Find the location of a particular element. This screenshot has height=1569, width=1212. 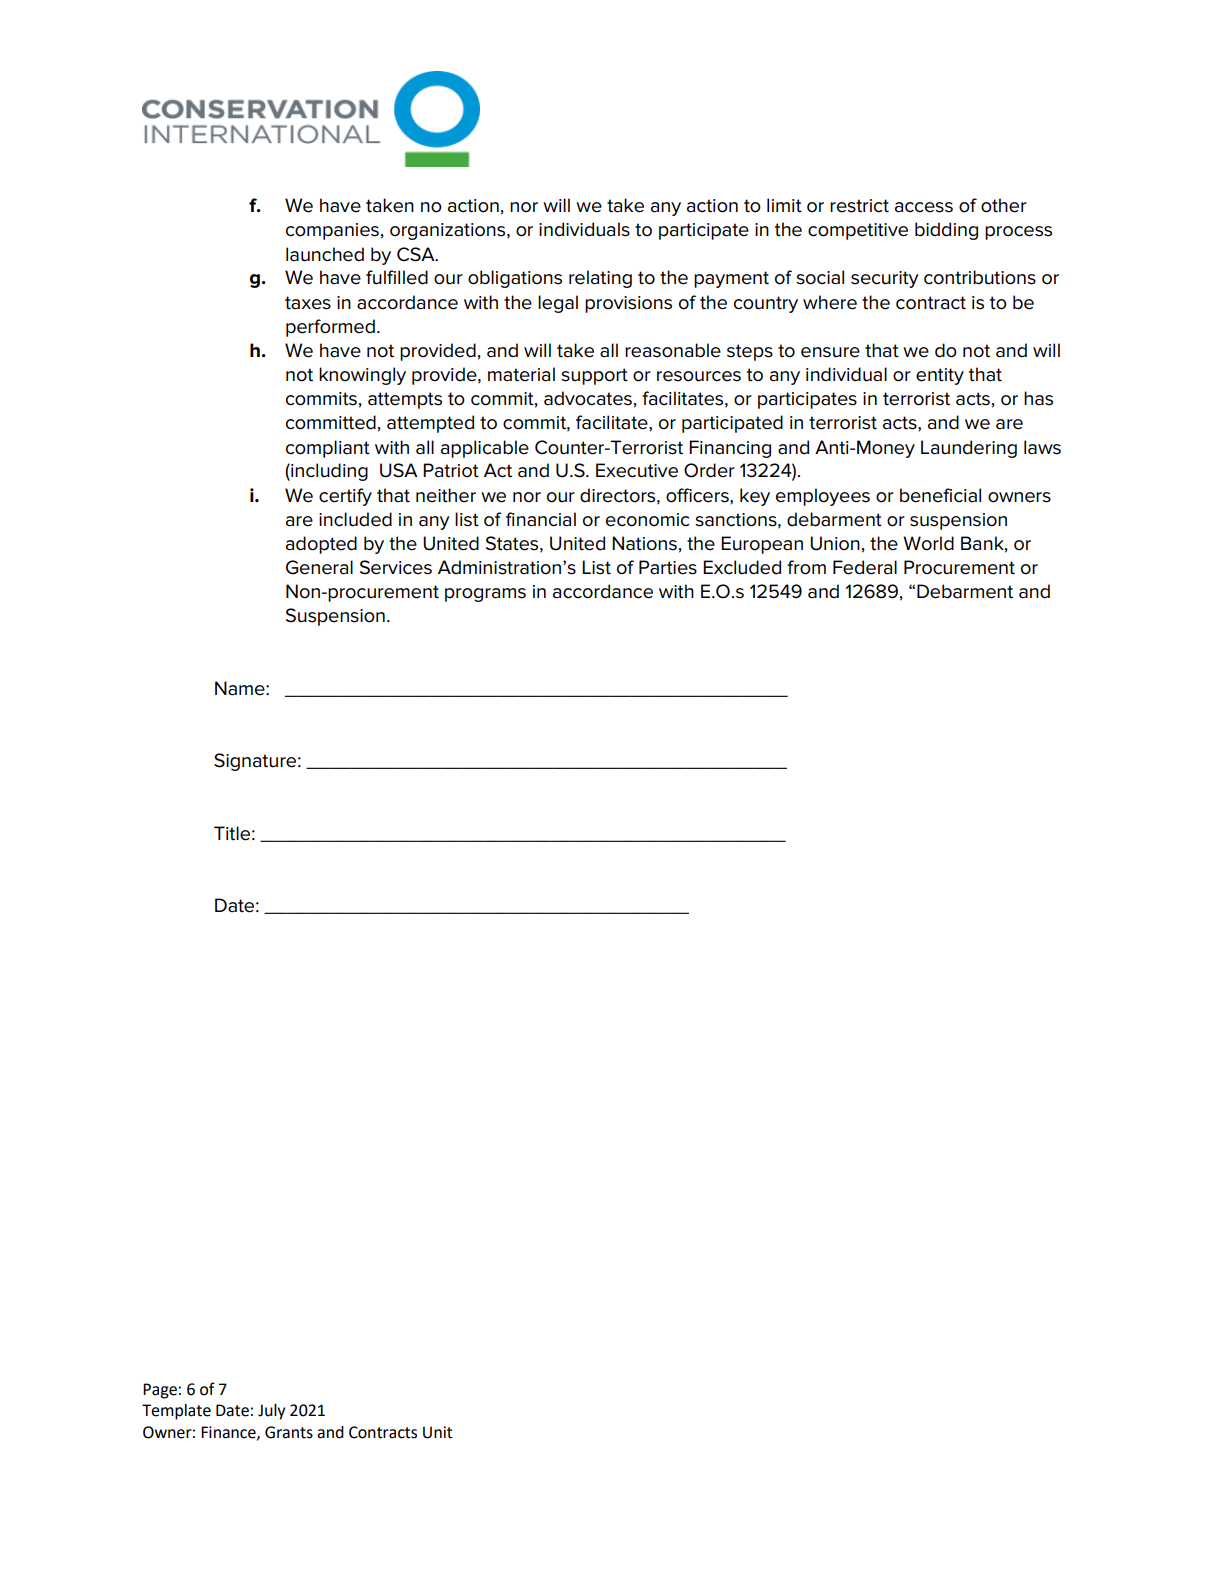

launched is located at coordinates (325, 254).
